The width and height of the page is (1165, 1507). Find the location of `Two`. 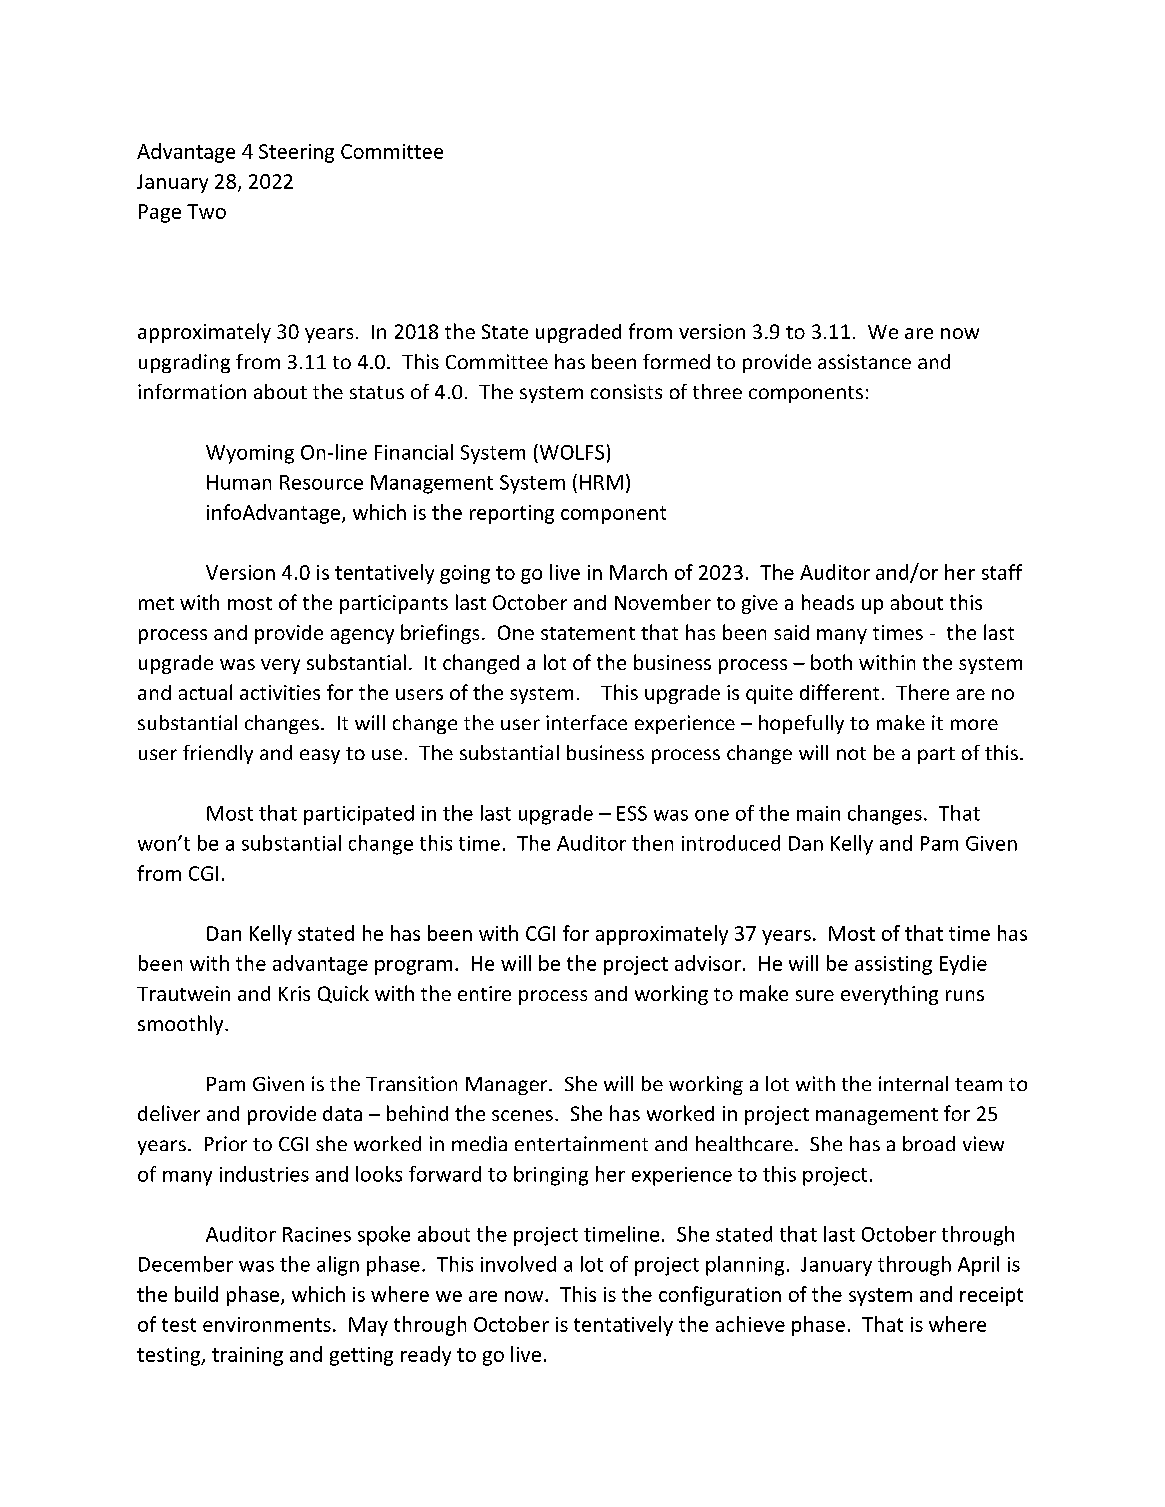

Two is located at coordinates (206, 211).
